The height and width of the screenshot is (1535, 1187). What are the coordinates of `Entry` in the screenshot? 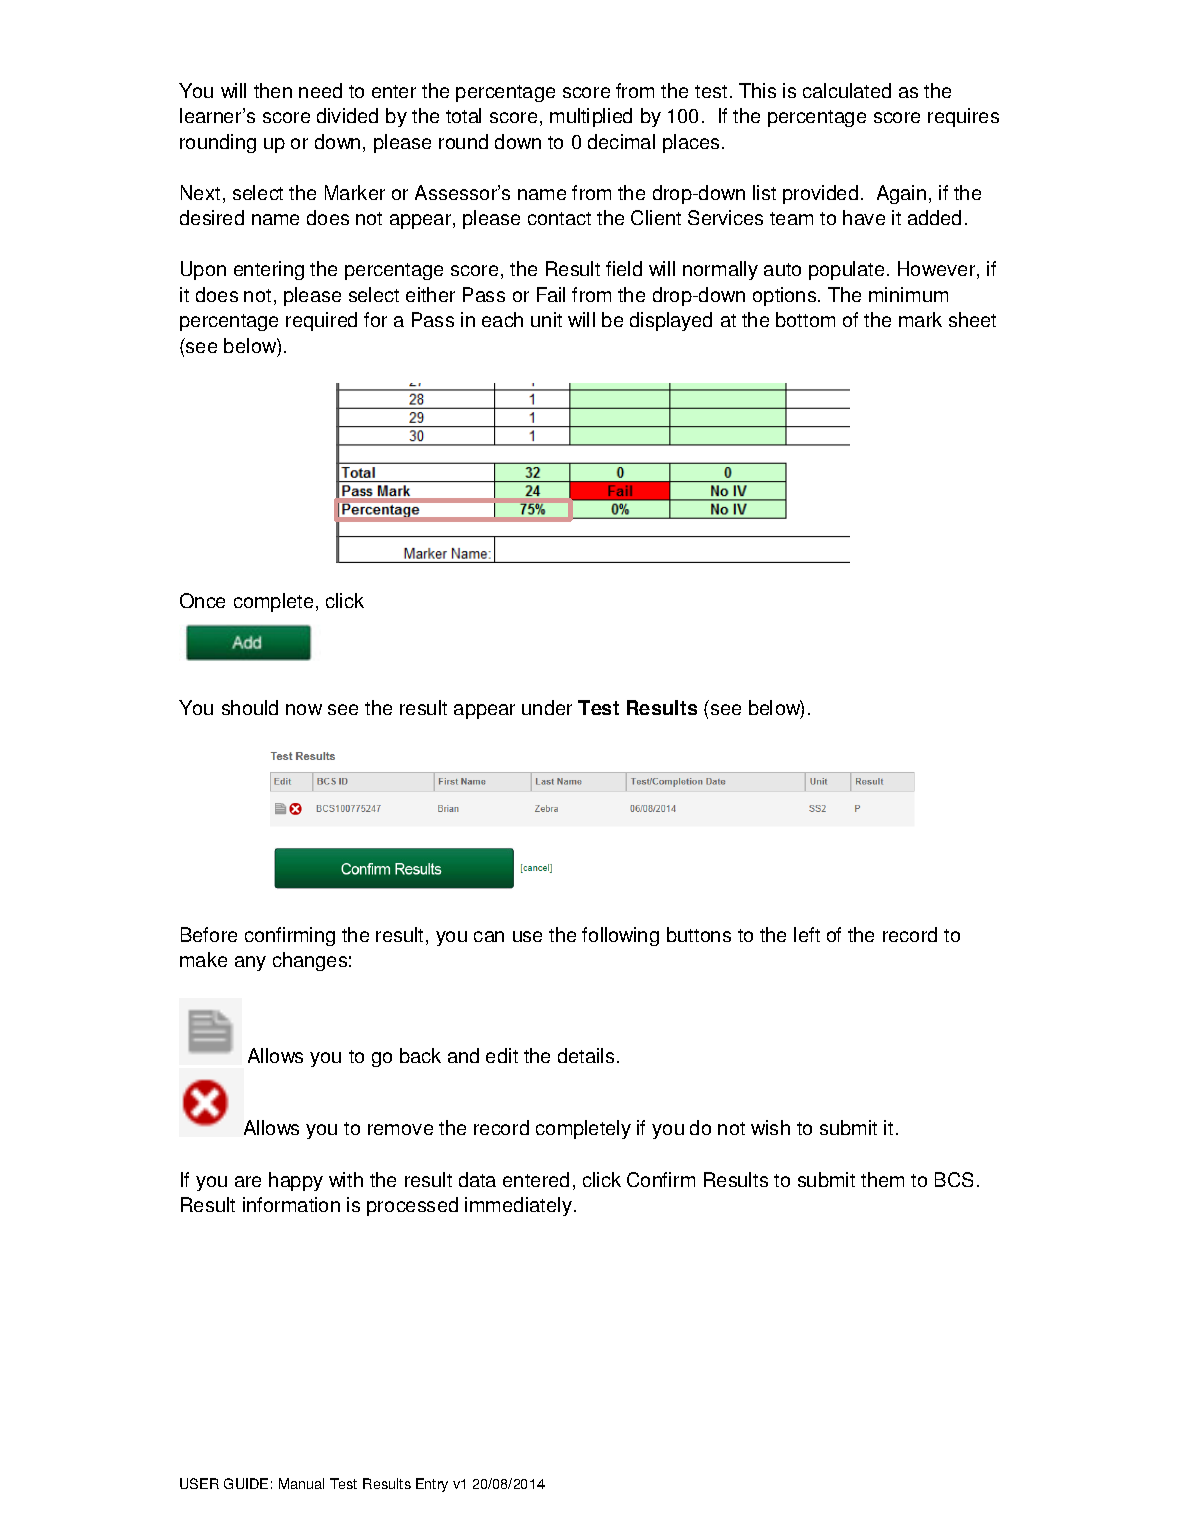 It's located at (432, 1485).
